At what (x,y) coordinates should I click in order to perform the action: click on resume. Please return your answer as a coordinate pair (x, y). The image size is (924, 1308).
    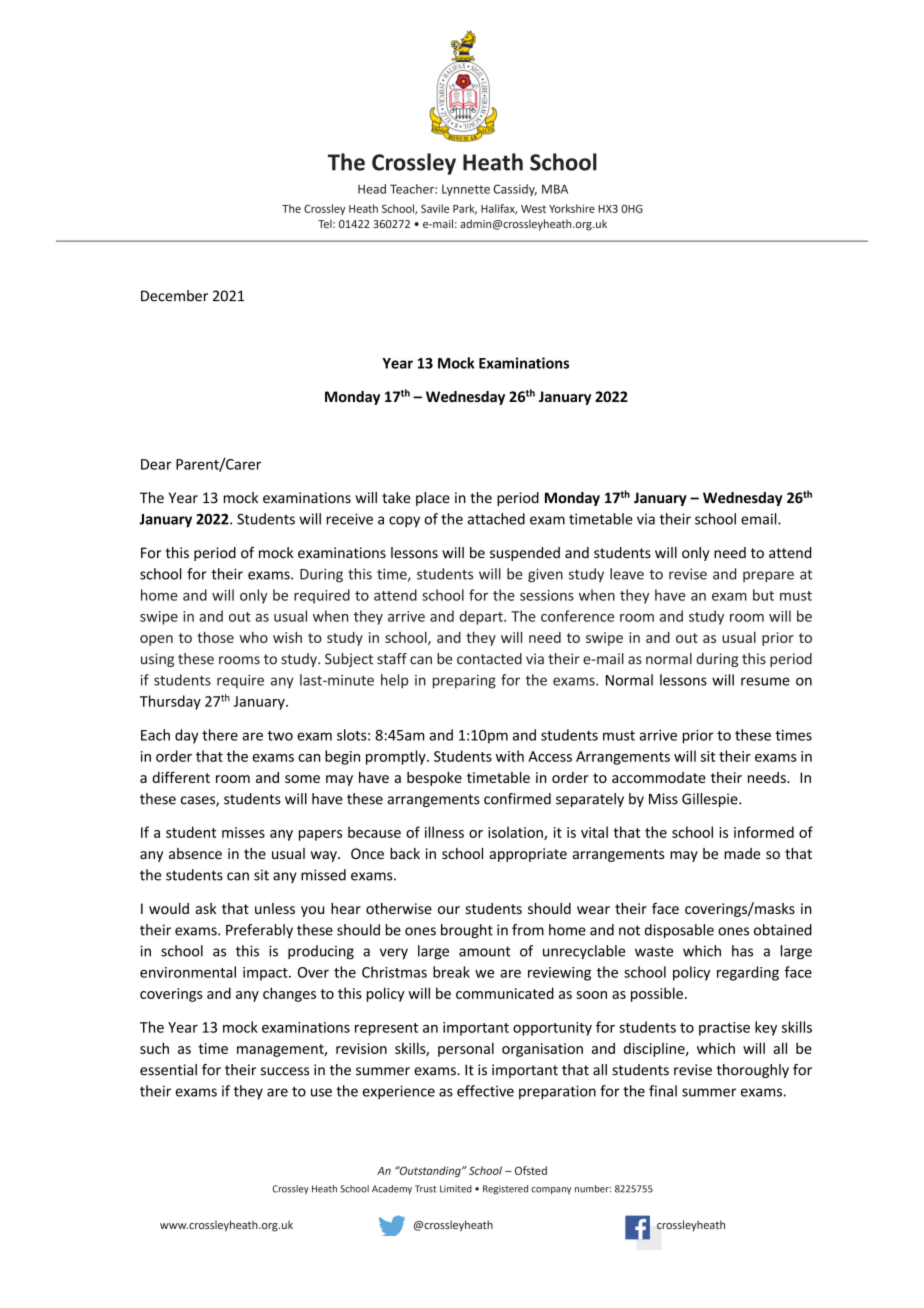
    Looking at the image, I should click on (765, 681).
